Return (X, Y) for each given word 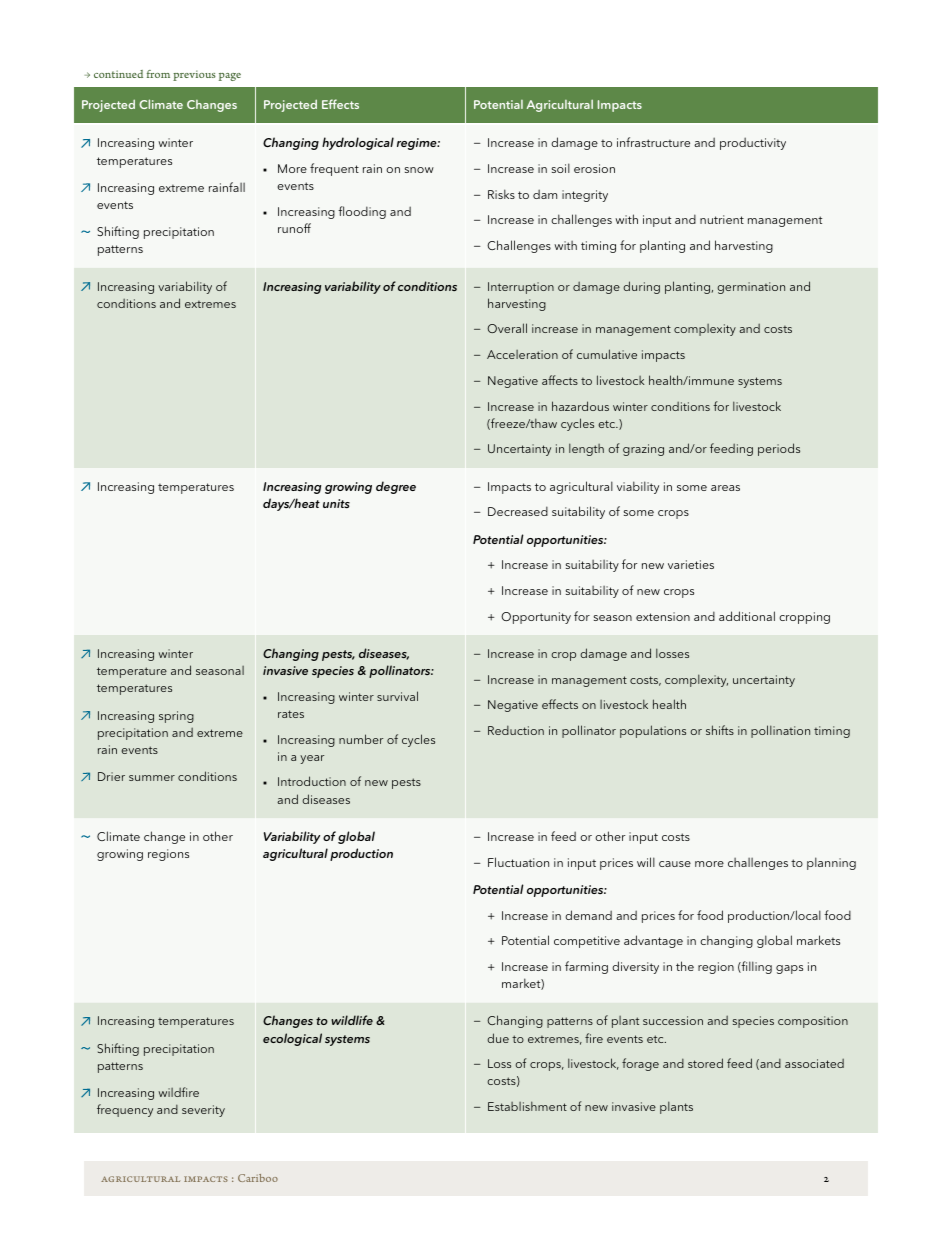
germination (751, 288)
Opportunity (536, 618)
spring (176, 717)
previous (194, 75)
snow (419, 170)
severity (203, 1111)
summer (152, 778)
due (498, 1038)
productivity (753, 143)
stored (705, 1063)
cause (675, 864)
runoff (294, 228)
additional (747, 616)
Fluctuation (518, 862)
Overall (507, 328)
